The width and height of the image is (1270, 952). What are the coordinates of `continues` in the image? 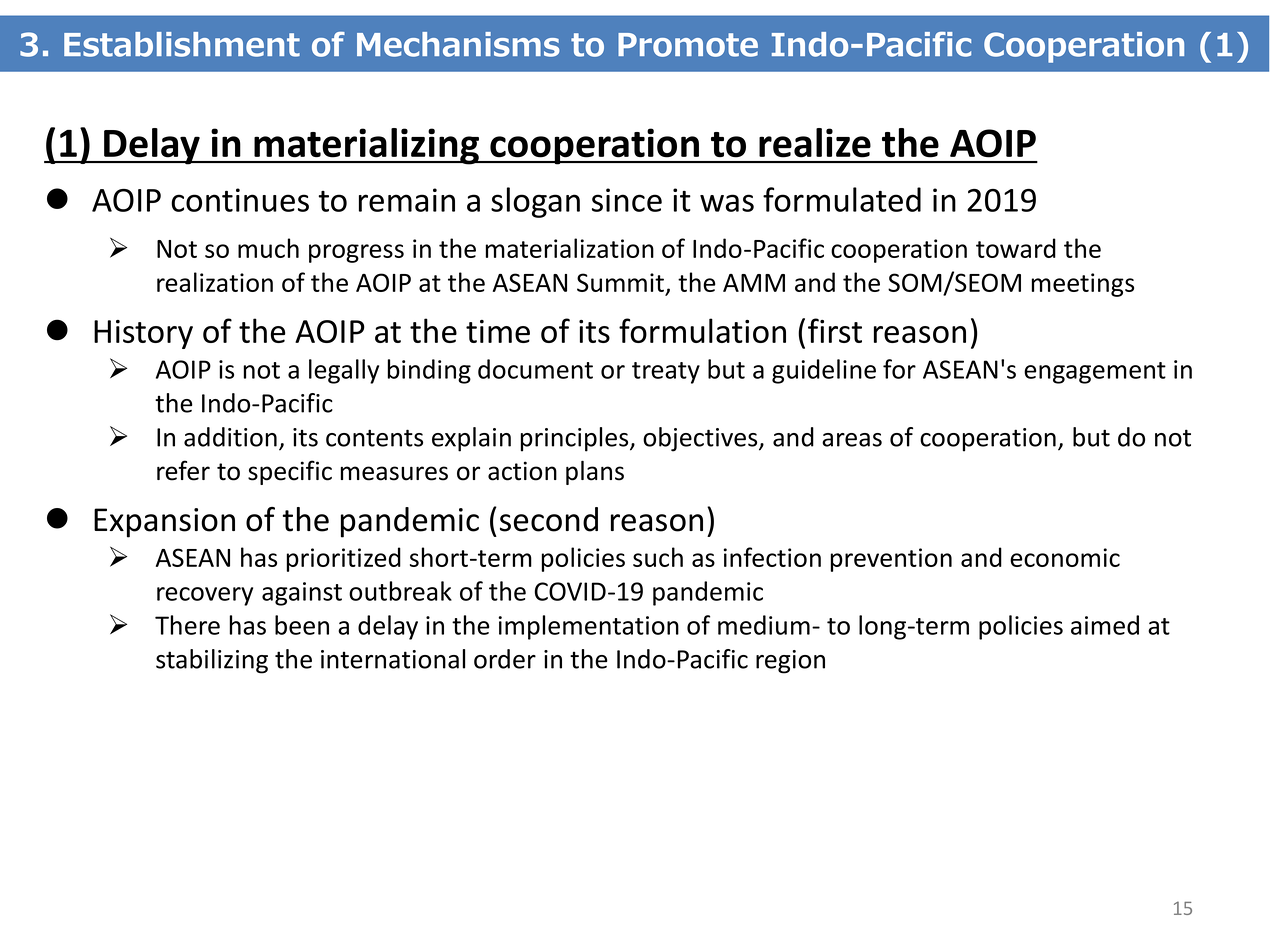 It's located at (240, 200).
